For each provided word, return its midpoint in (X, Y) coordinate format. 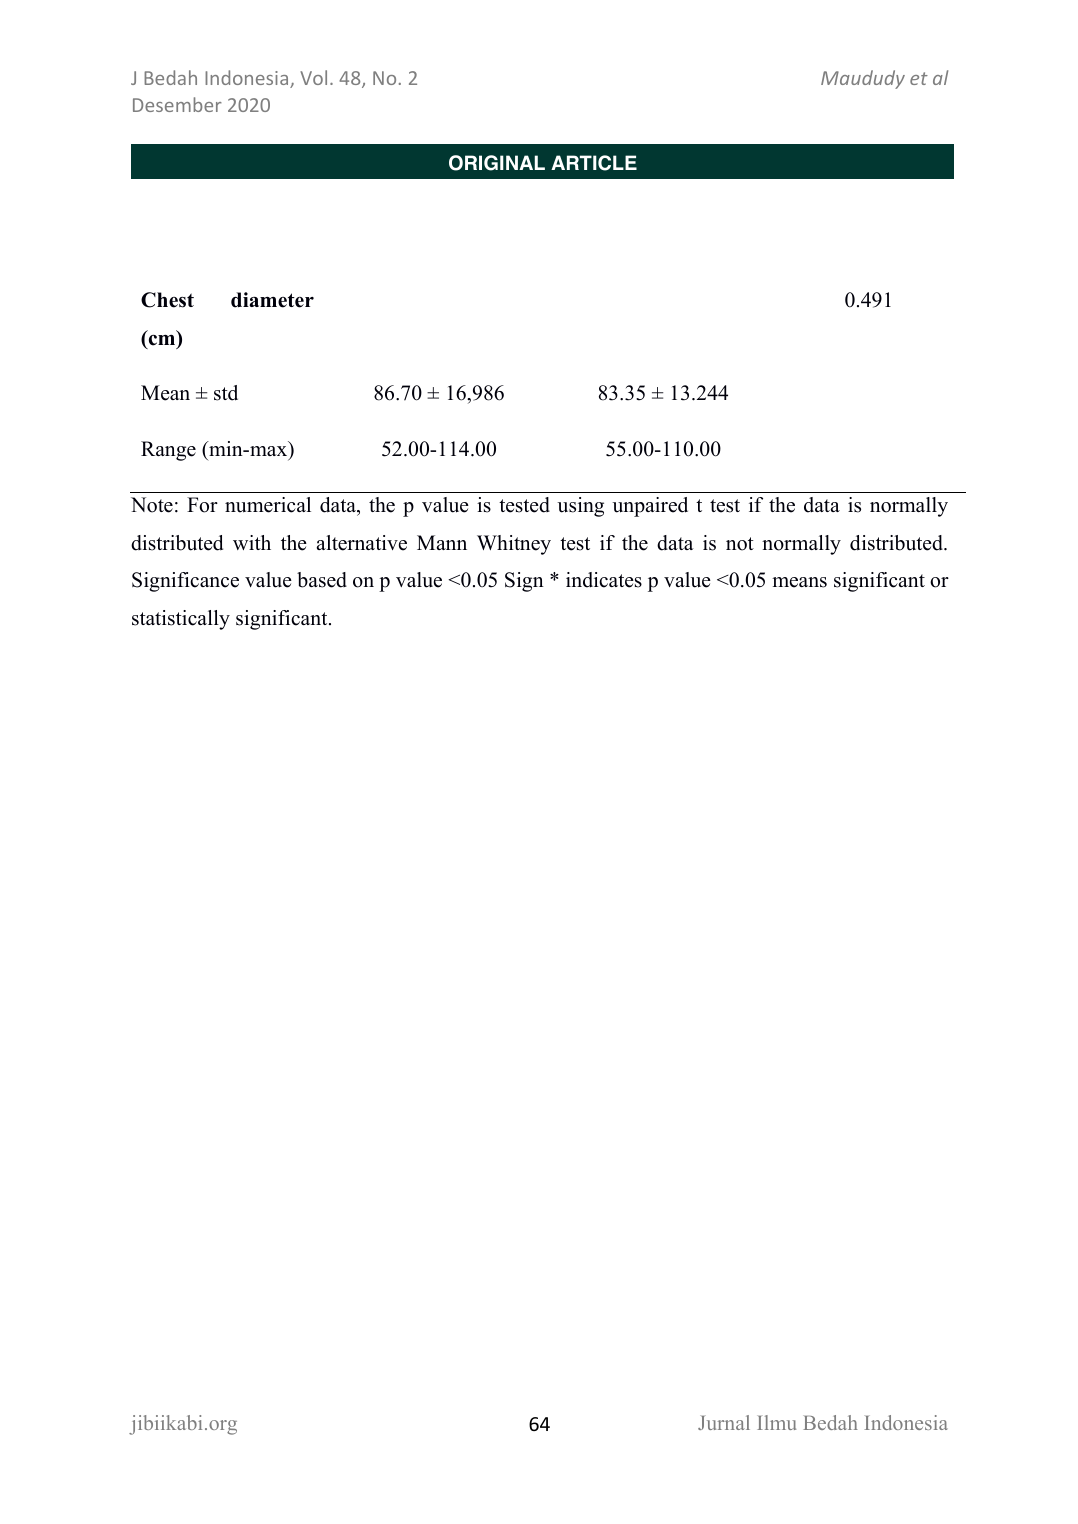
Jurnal (724, 1422)
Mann (442, 542)
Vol (313, 77)
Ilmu (776, 1422)
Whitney (514, 545)
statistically (181, 620)
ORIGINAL (497, 163)
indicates (604, 580)
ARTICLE (594, 163)
